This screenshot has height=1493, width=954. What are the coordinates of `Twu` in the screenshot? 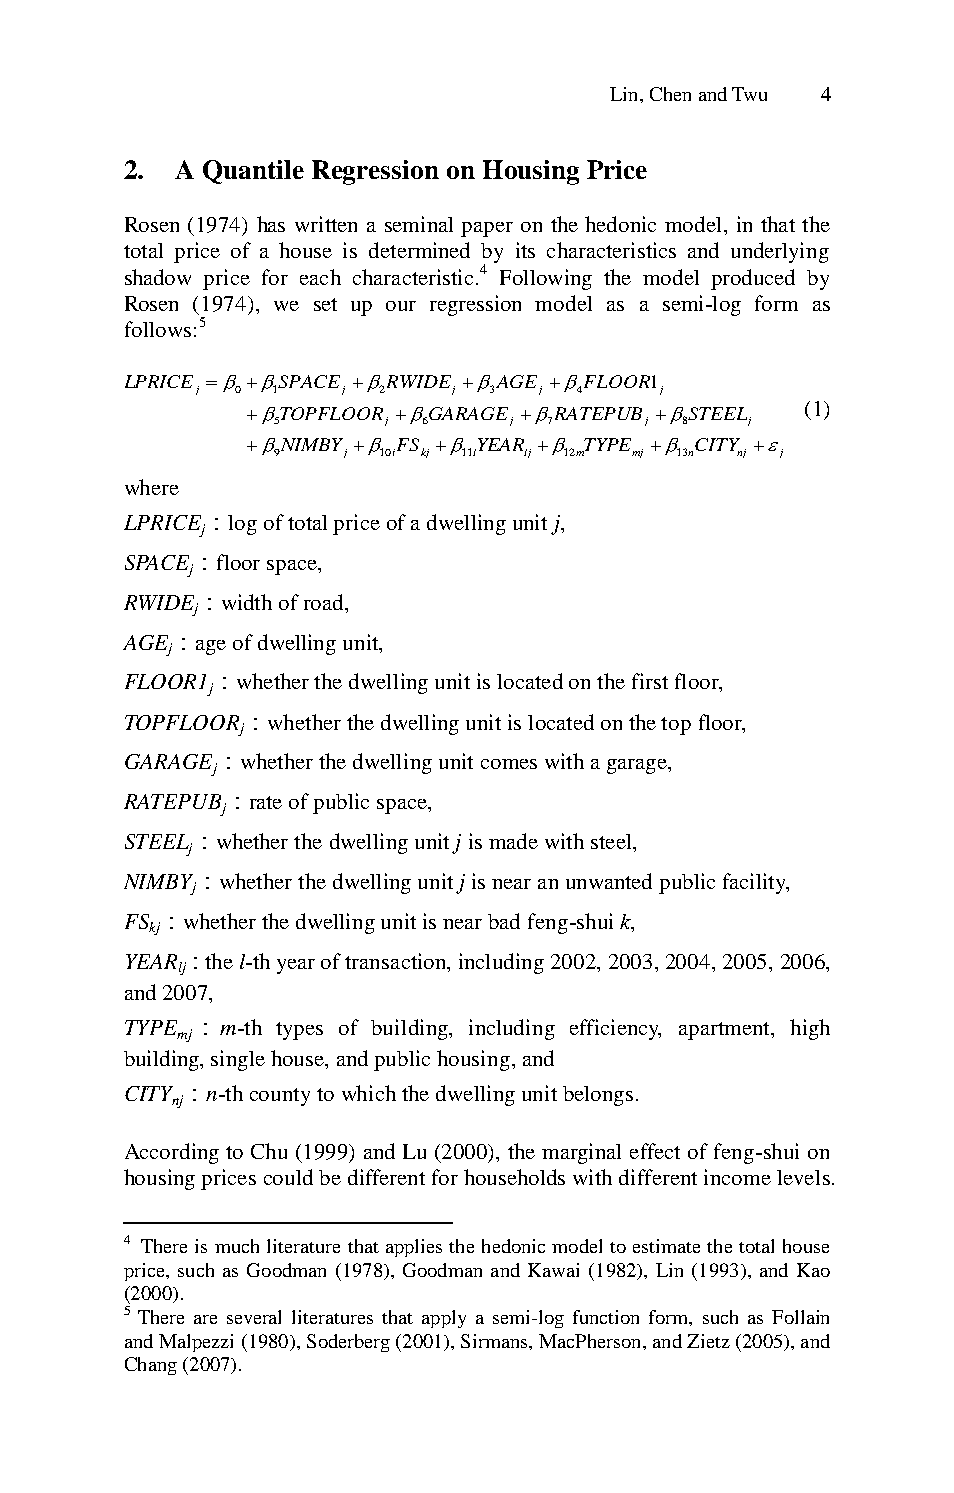 It's located at (749, 94).
